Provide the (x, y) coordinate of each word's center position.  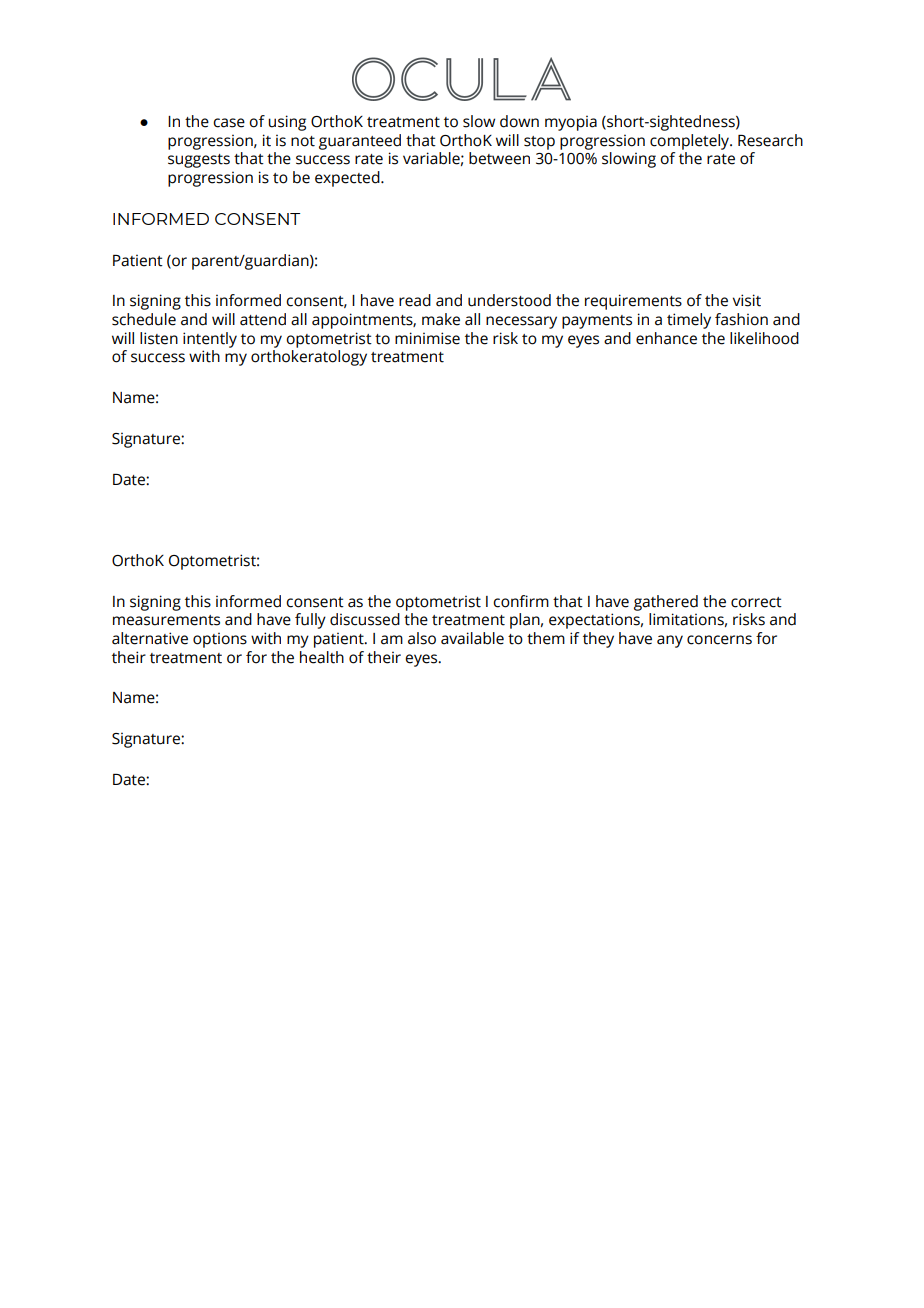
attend (263, 319)
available (472, 638)
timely (689, 321)
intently (210, 340)
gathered (666, 603)
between (499, 158)
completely (691, 142)
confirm (521, 601)
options (220, 640)
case (229, 123)
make (441, 319)
